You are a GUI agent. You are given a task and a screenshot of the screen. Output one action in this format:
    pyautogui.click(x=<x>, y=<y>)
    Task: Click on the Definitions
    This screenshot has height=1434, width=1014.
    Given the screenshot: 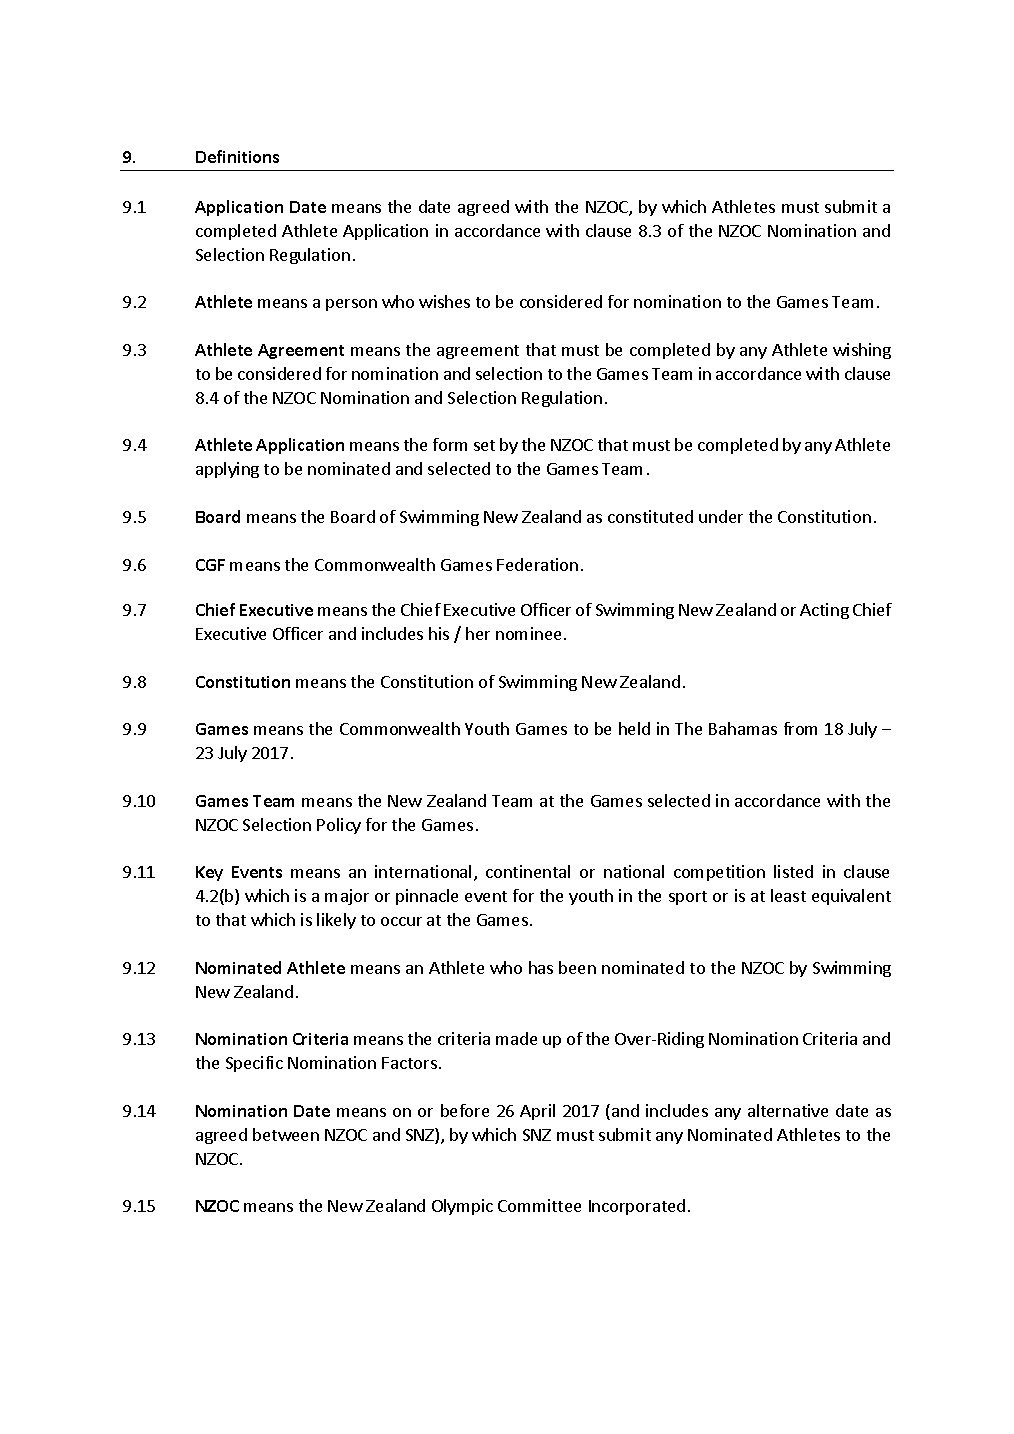 What is the action you would take?
    pyautogui.click(x=237, y=156)
